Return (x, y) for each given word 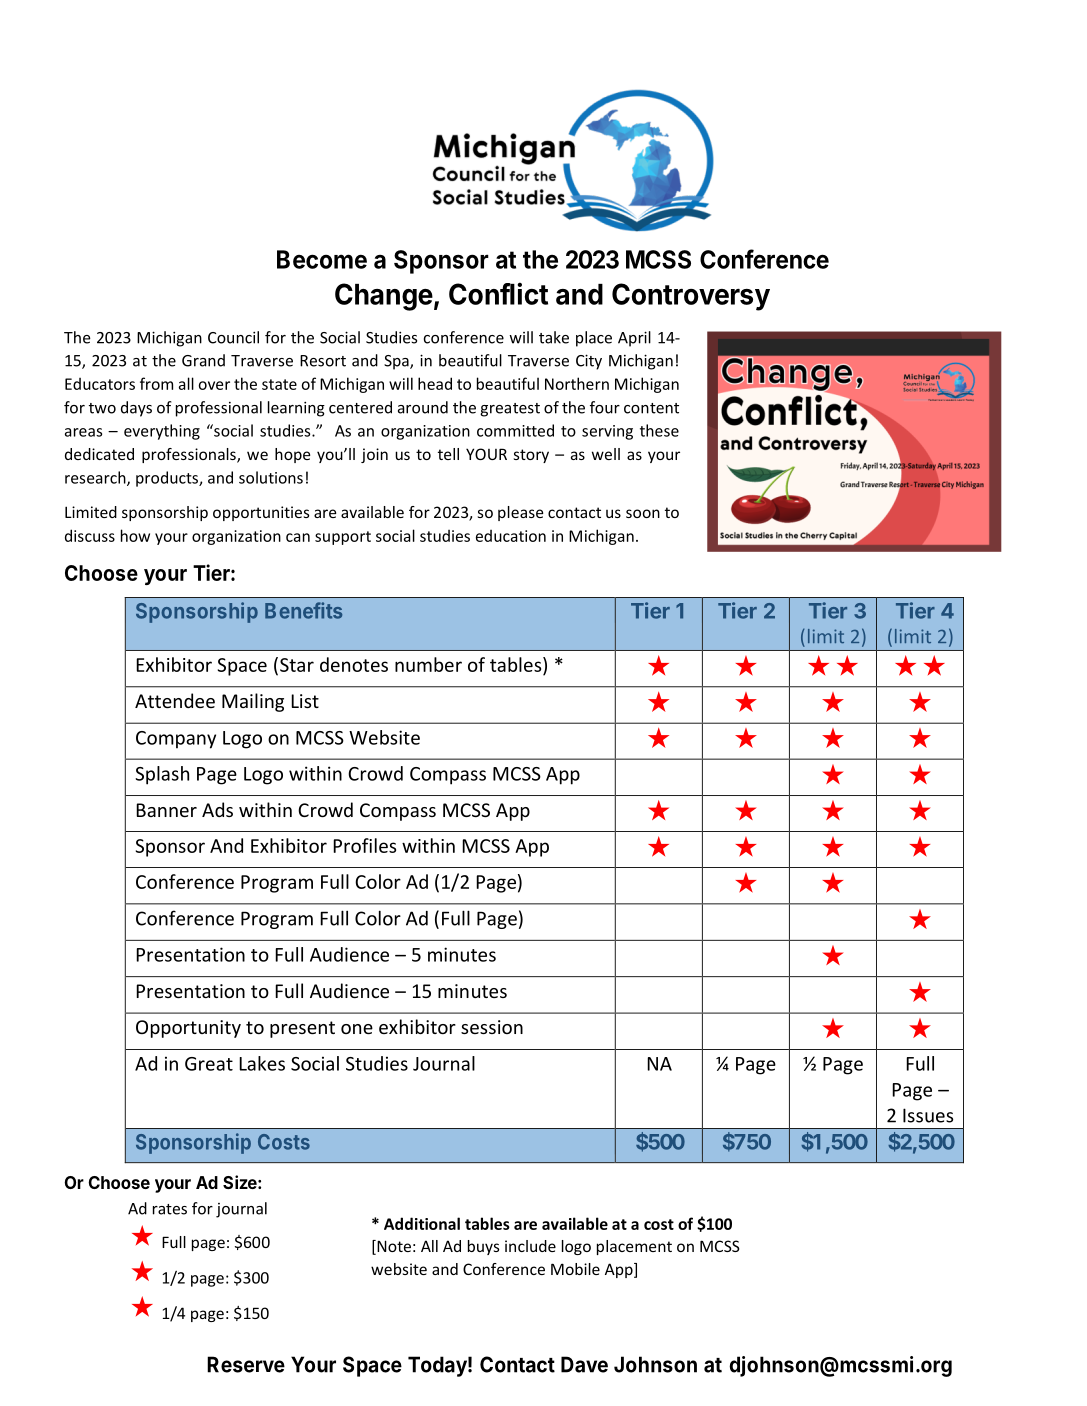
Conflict (498, 293)
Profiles (364, 845)
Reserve (246, 1364)
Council (233, 337)
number (428, 664)
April (634, 339)
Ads (217, 809)
